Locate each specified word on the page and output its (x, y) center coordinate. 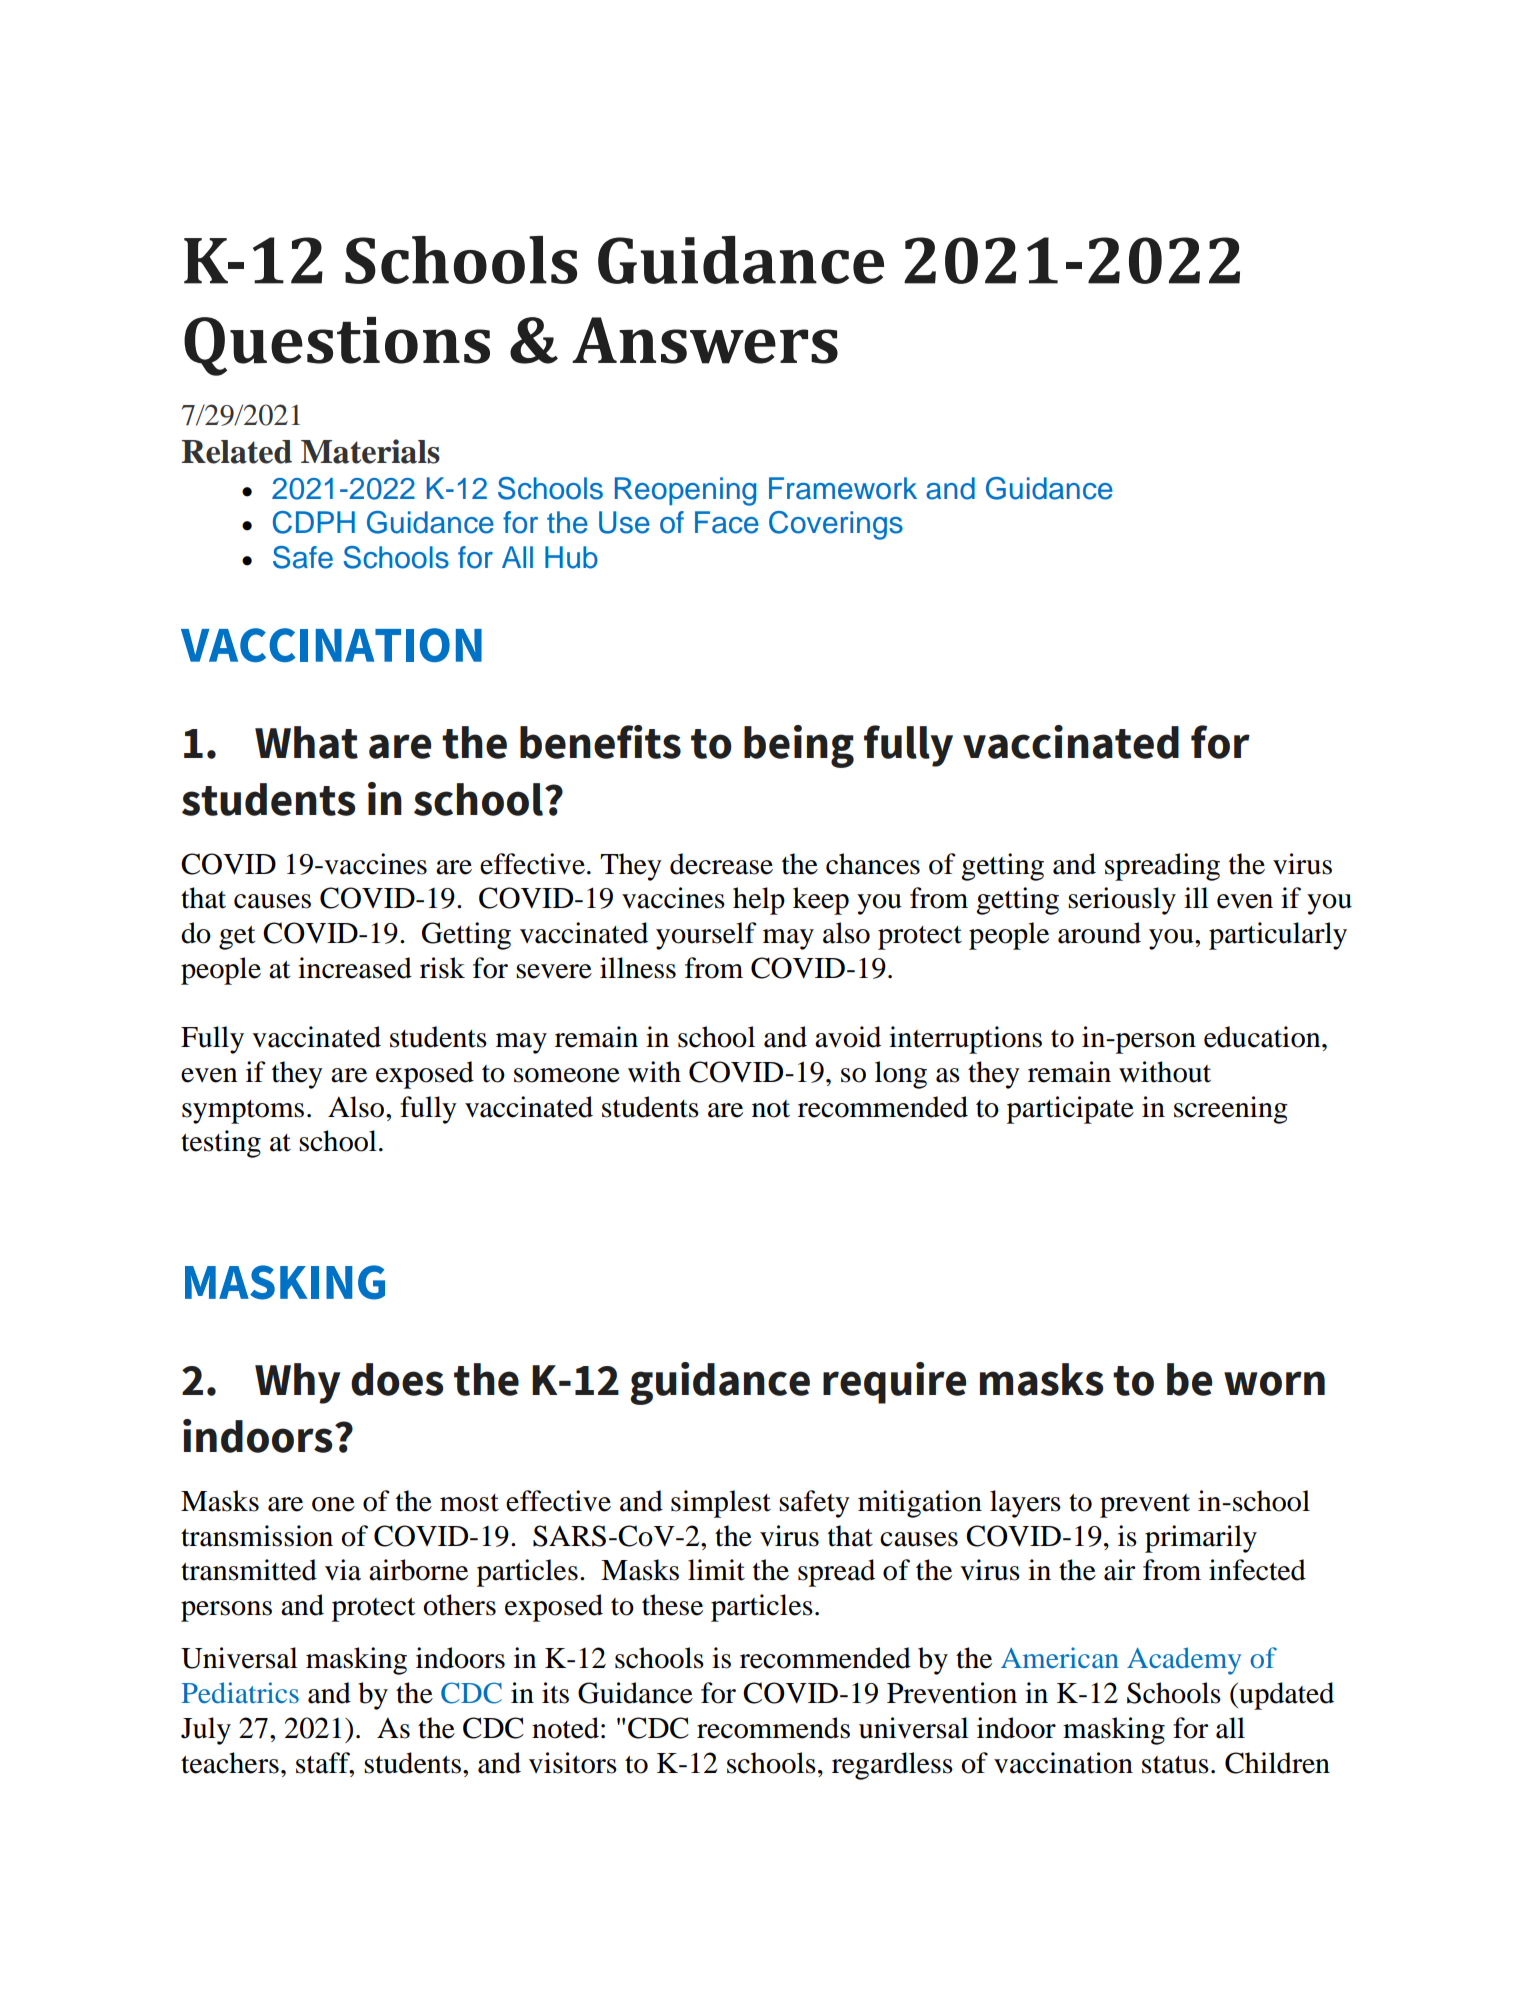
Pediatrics (240, 1693)
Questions (337, 346)
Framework (843, 488)
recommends (773, 1728)
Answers (705, 340)
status (1175, 1765)
